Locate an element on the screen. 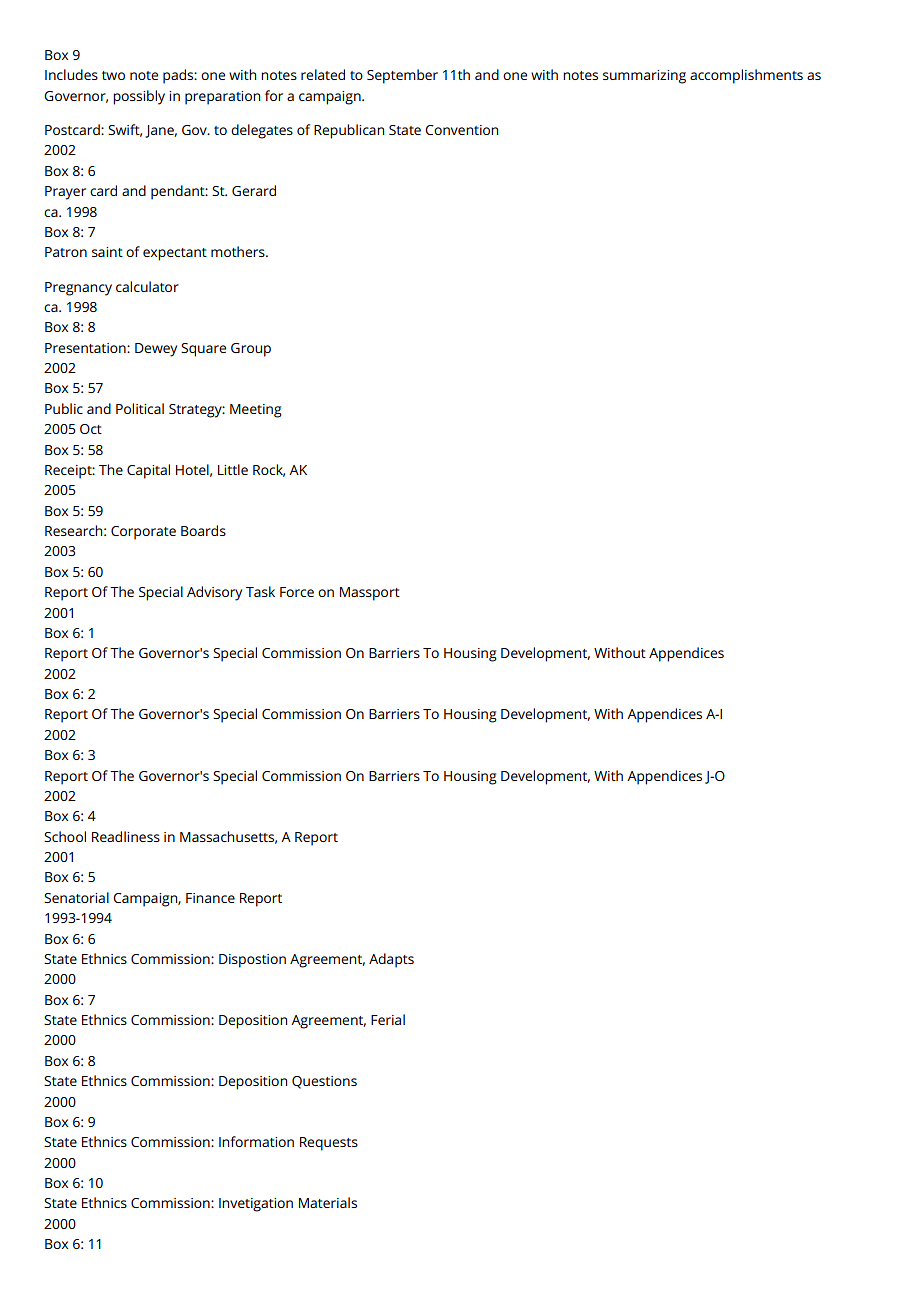 This screenshot has width=924, height=1308. summarizing is located at coordinates (644, 77).
